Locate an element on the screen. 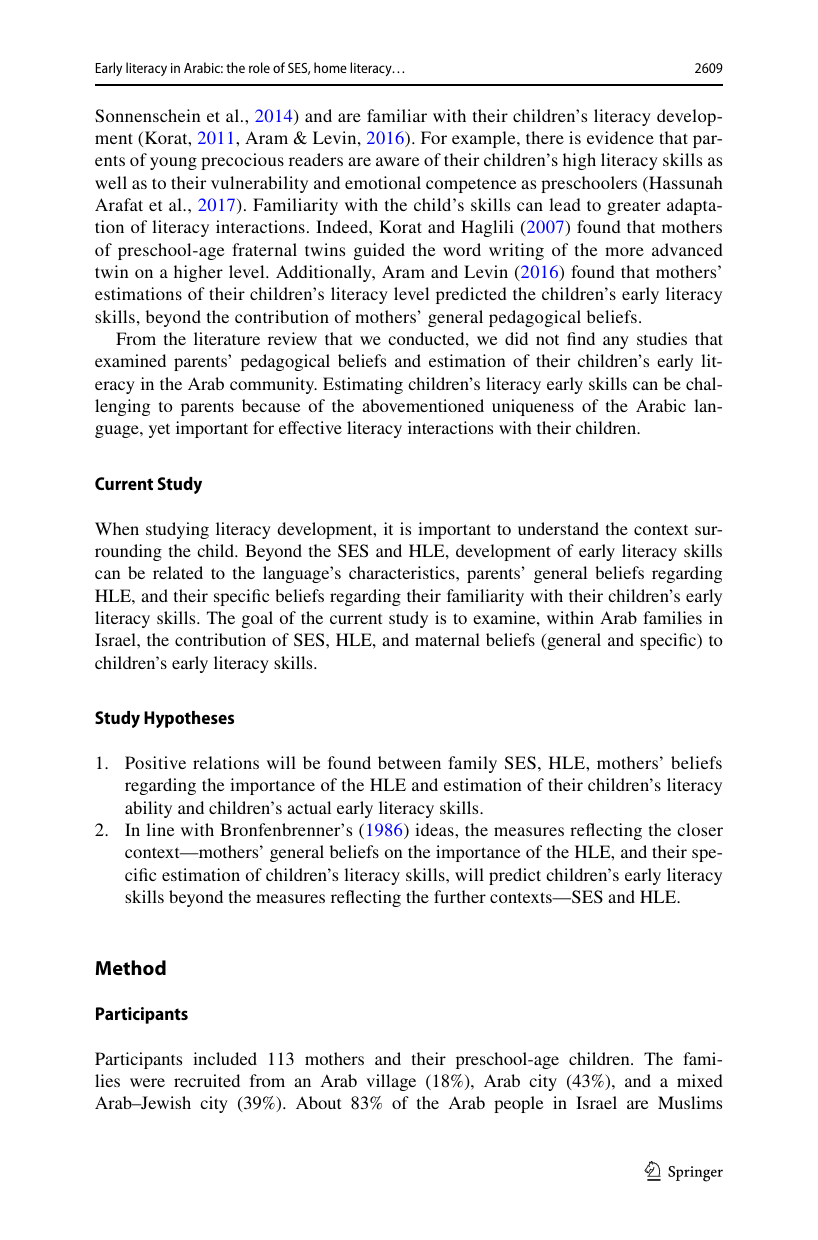 Image resolution: width=818 pixels, height=1240 pixels. more is located at coordinates (624, 251).
